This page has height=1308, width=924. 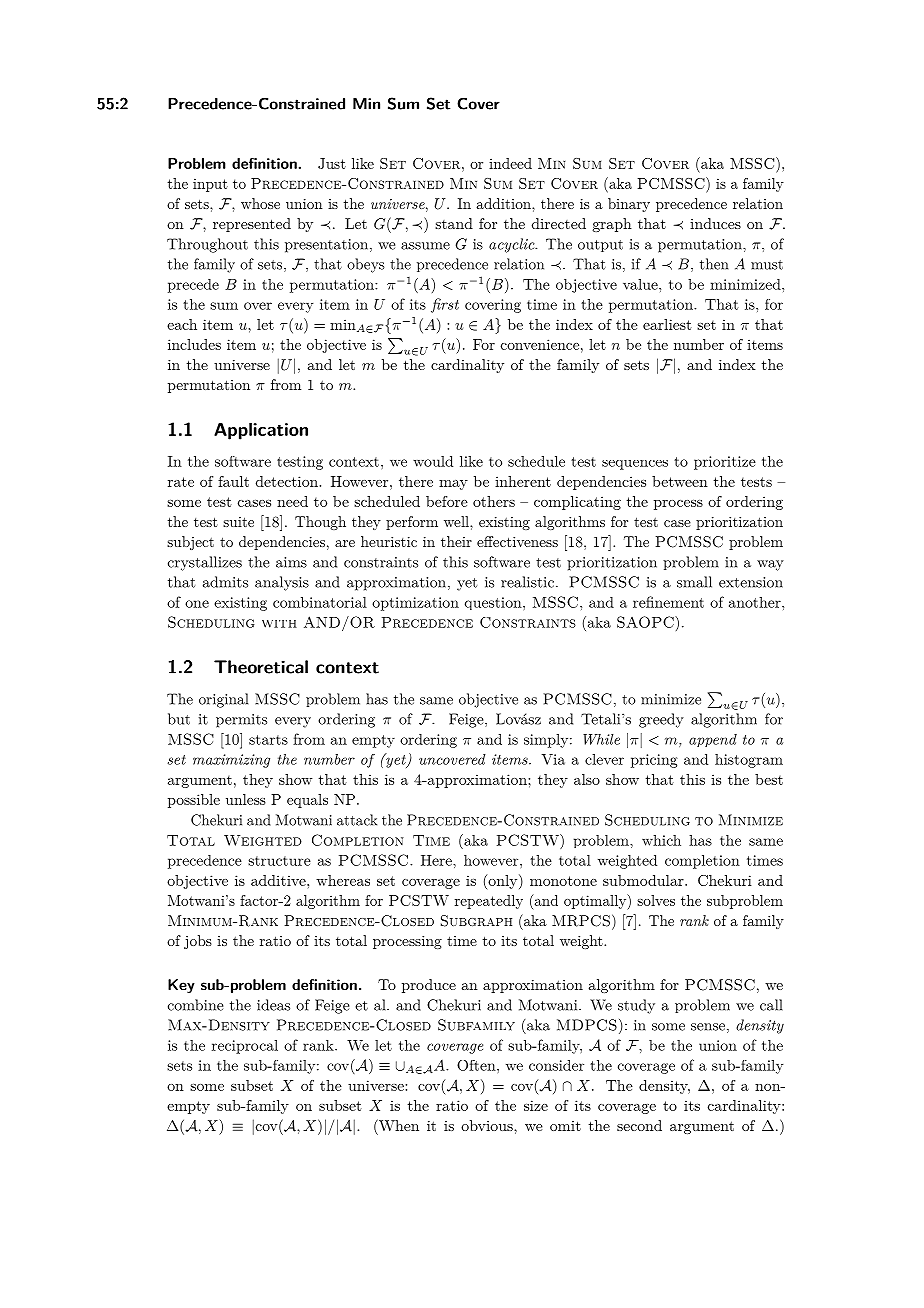 I want to click on question, so click(x=494, y=603).
